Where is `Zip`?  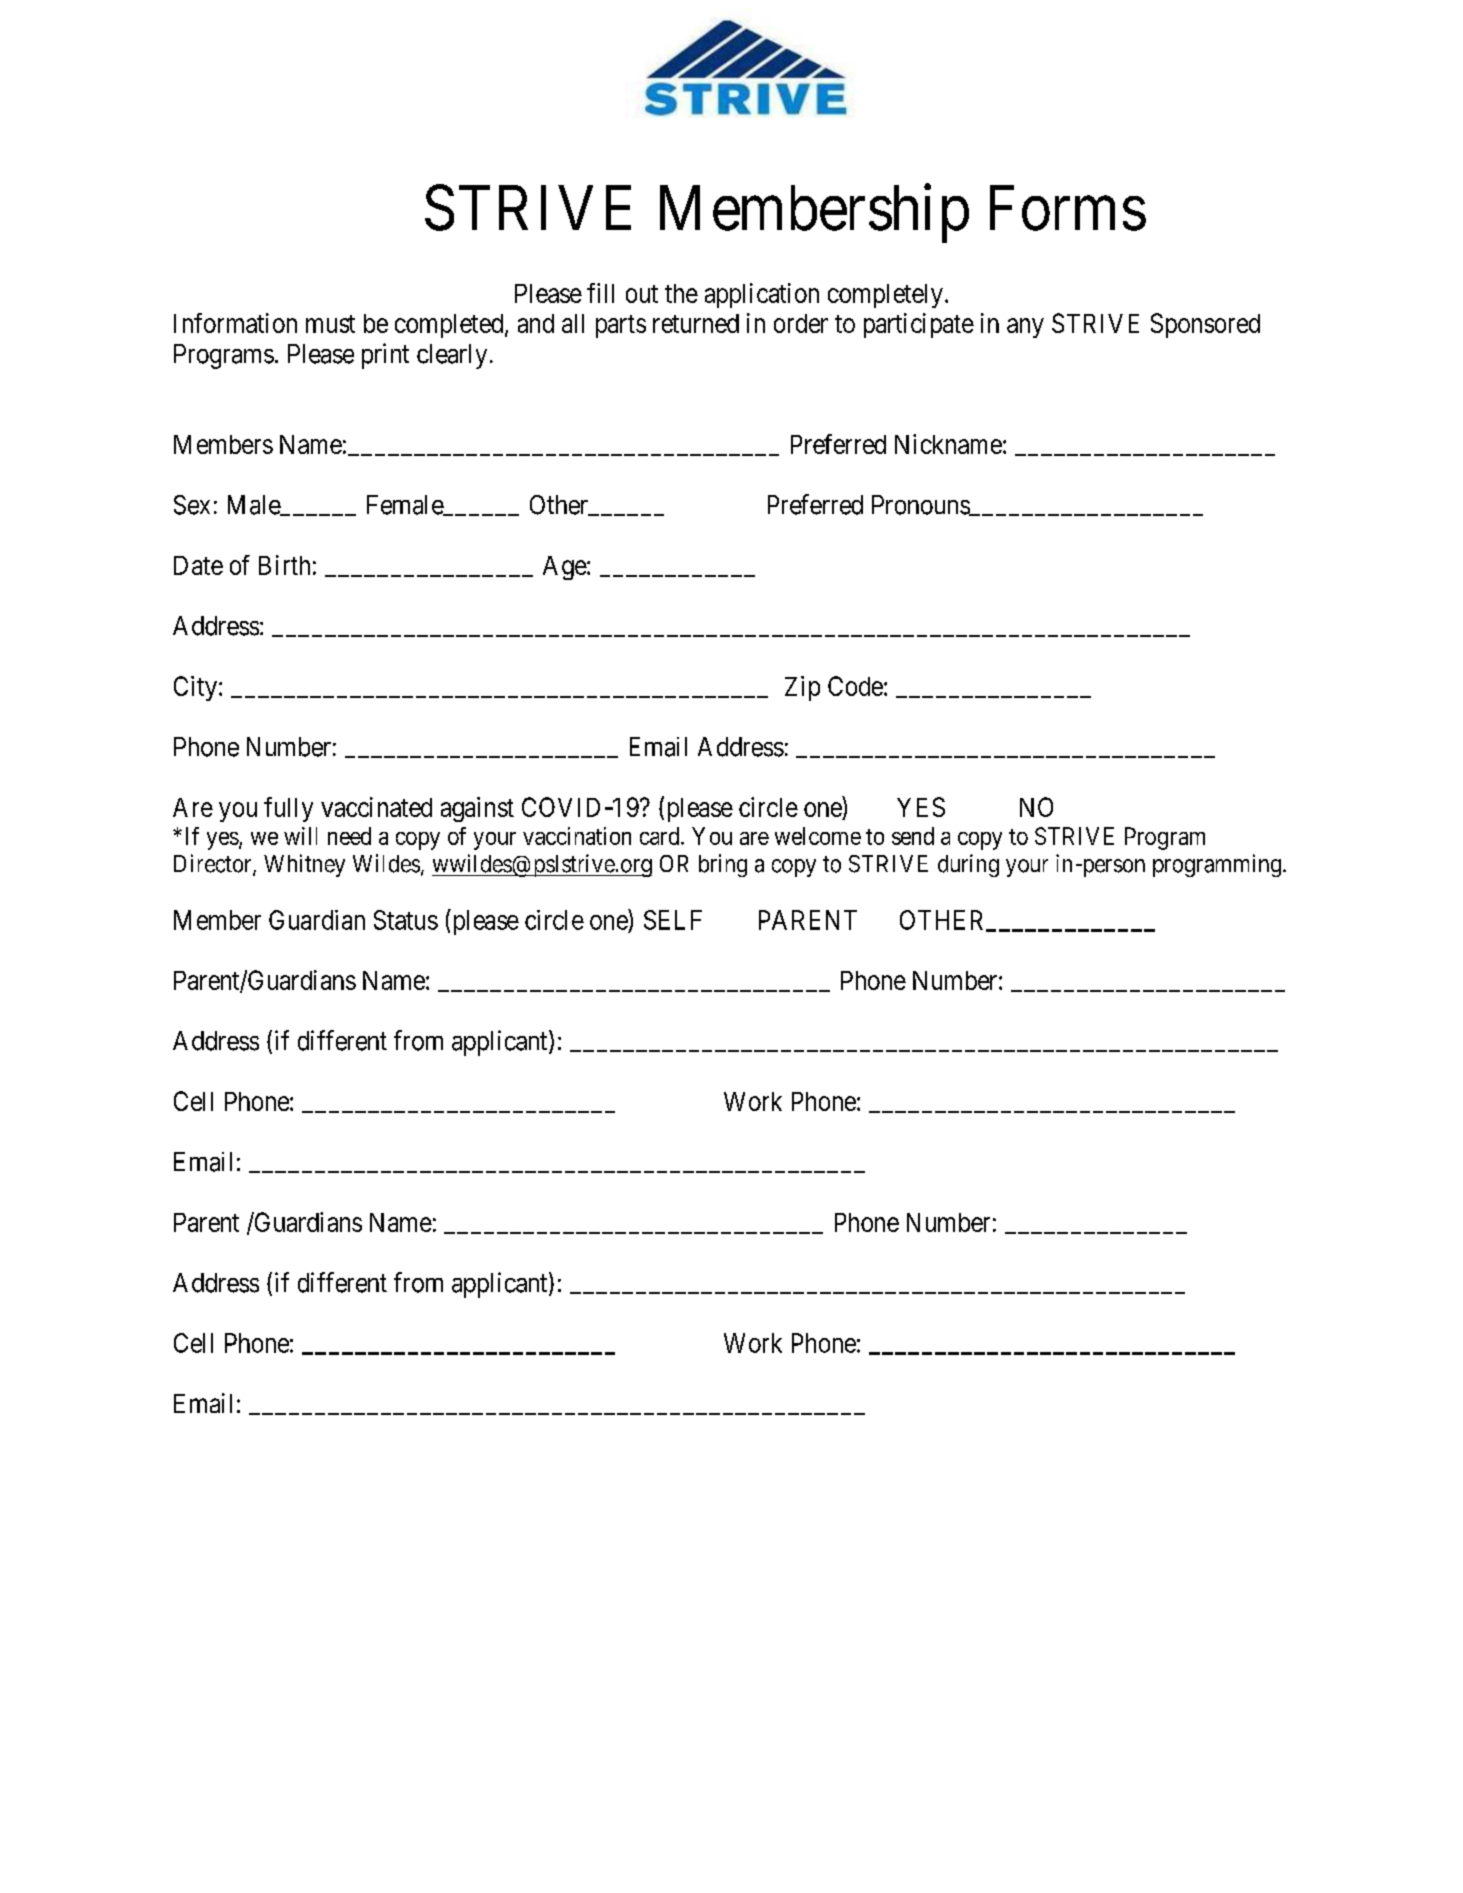 Zip is located at coordinates (802, 688).
